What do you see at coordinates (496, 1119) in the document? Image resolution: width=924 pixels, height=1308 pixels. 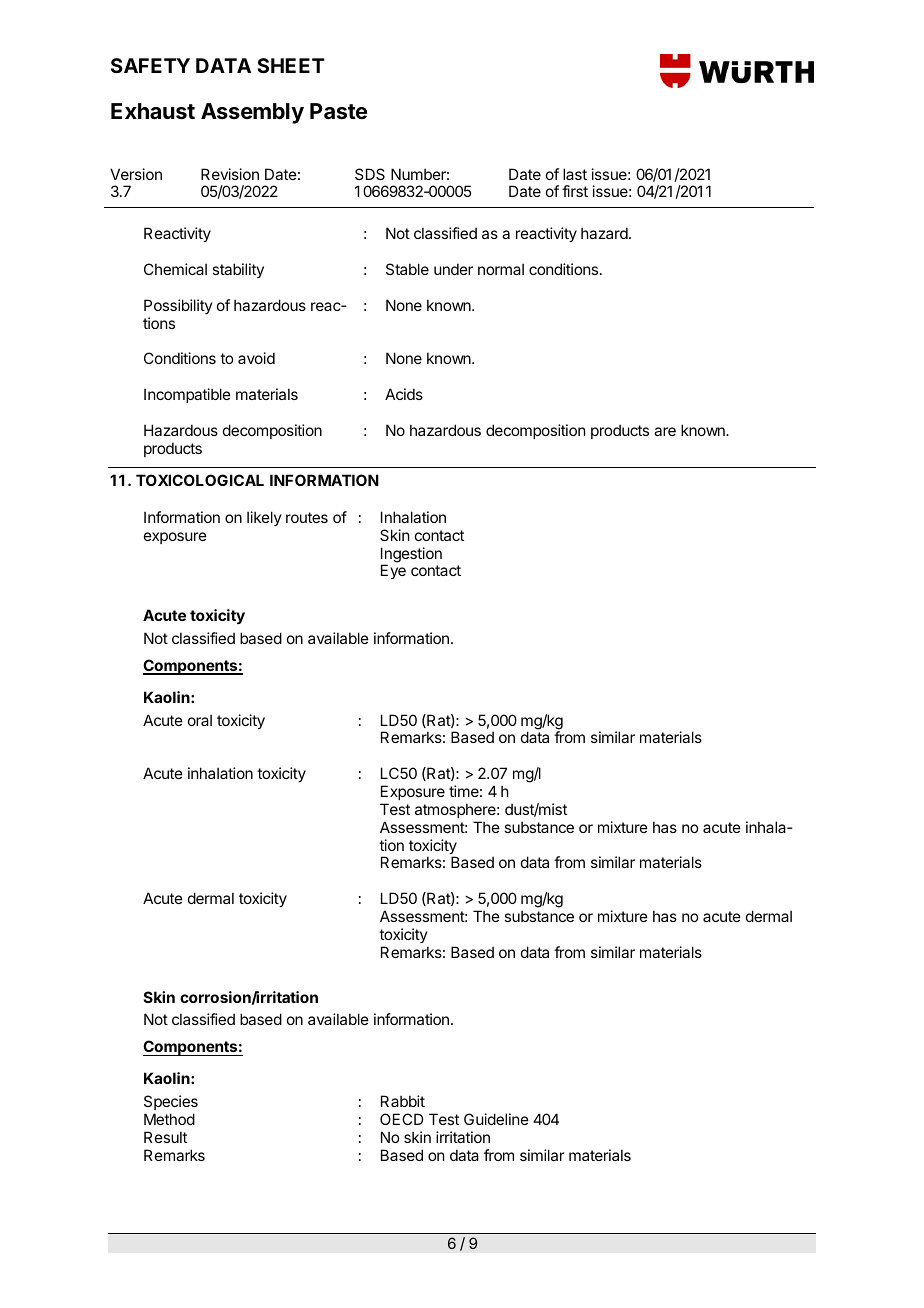 I see `Guideline` at bounding box center [496, 1119].
